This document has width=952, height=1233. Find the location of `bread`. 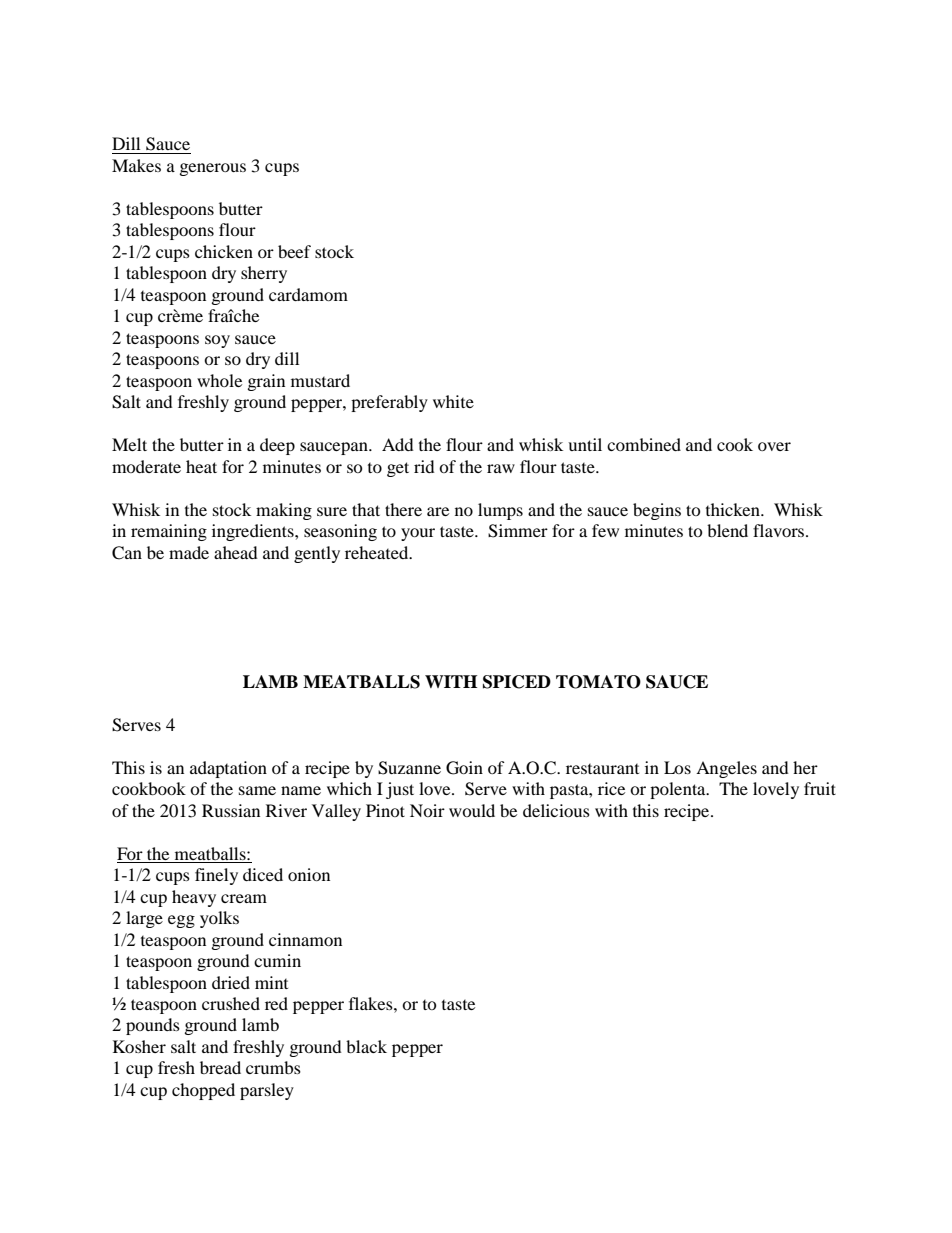

bread is located at coordinates (220, 1067).
